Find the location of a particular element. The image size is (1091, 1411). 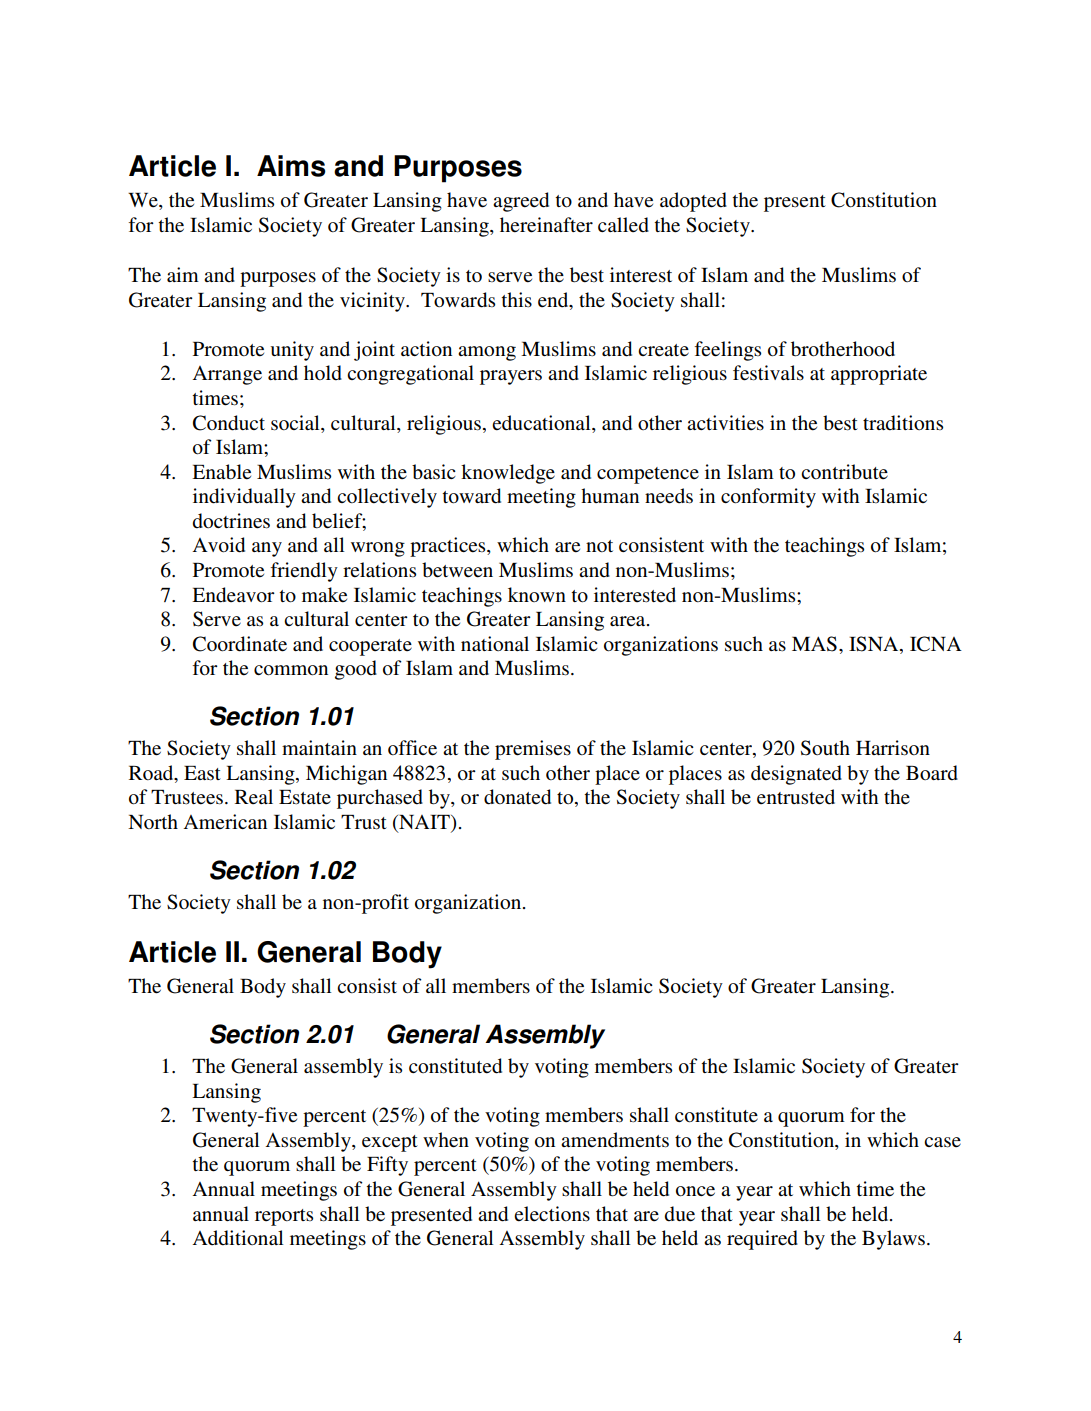

reports is located at coordinates (284, 1217).
